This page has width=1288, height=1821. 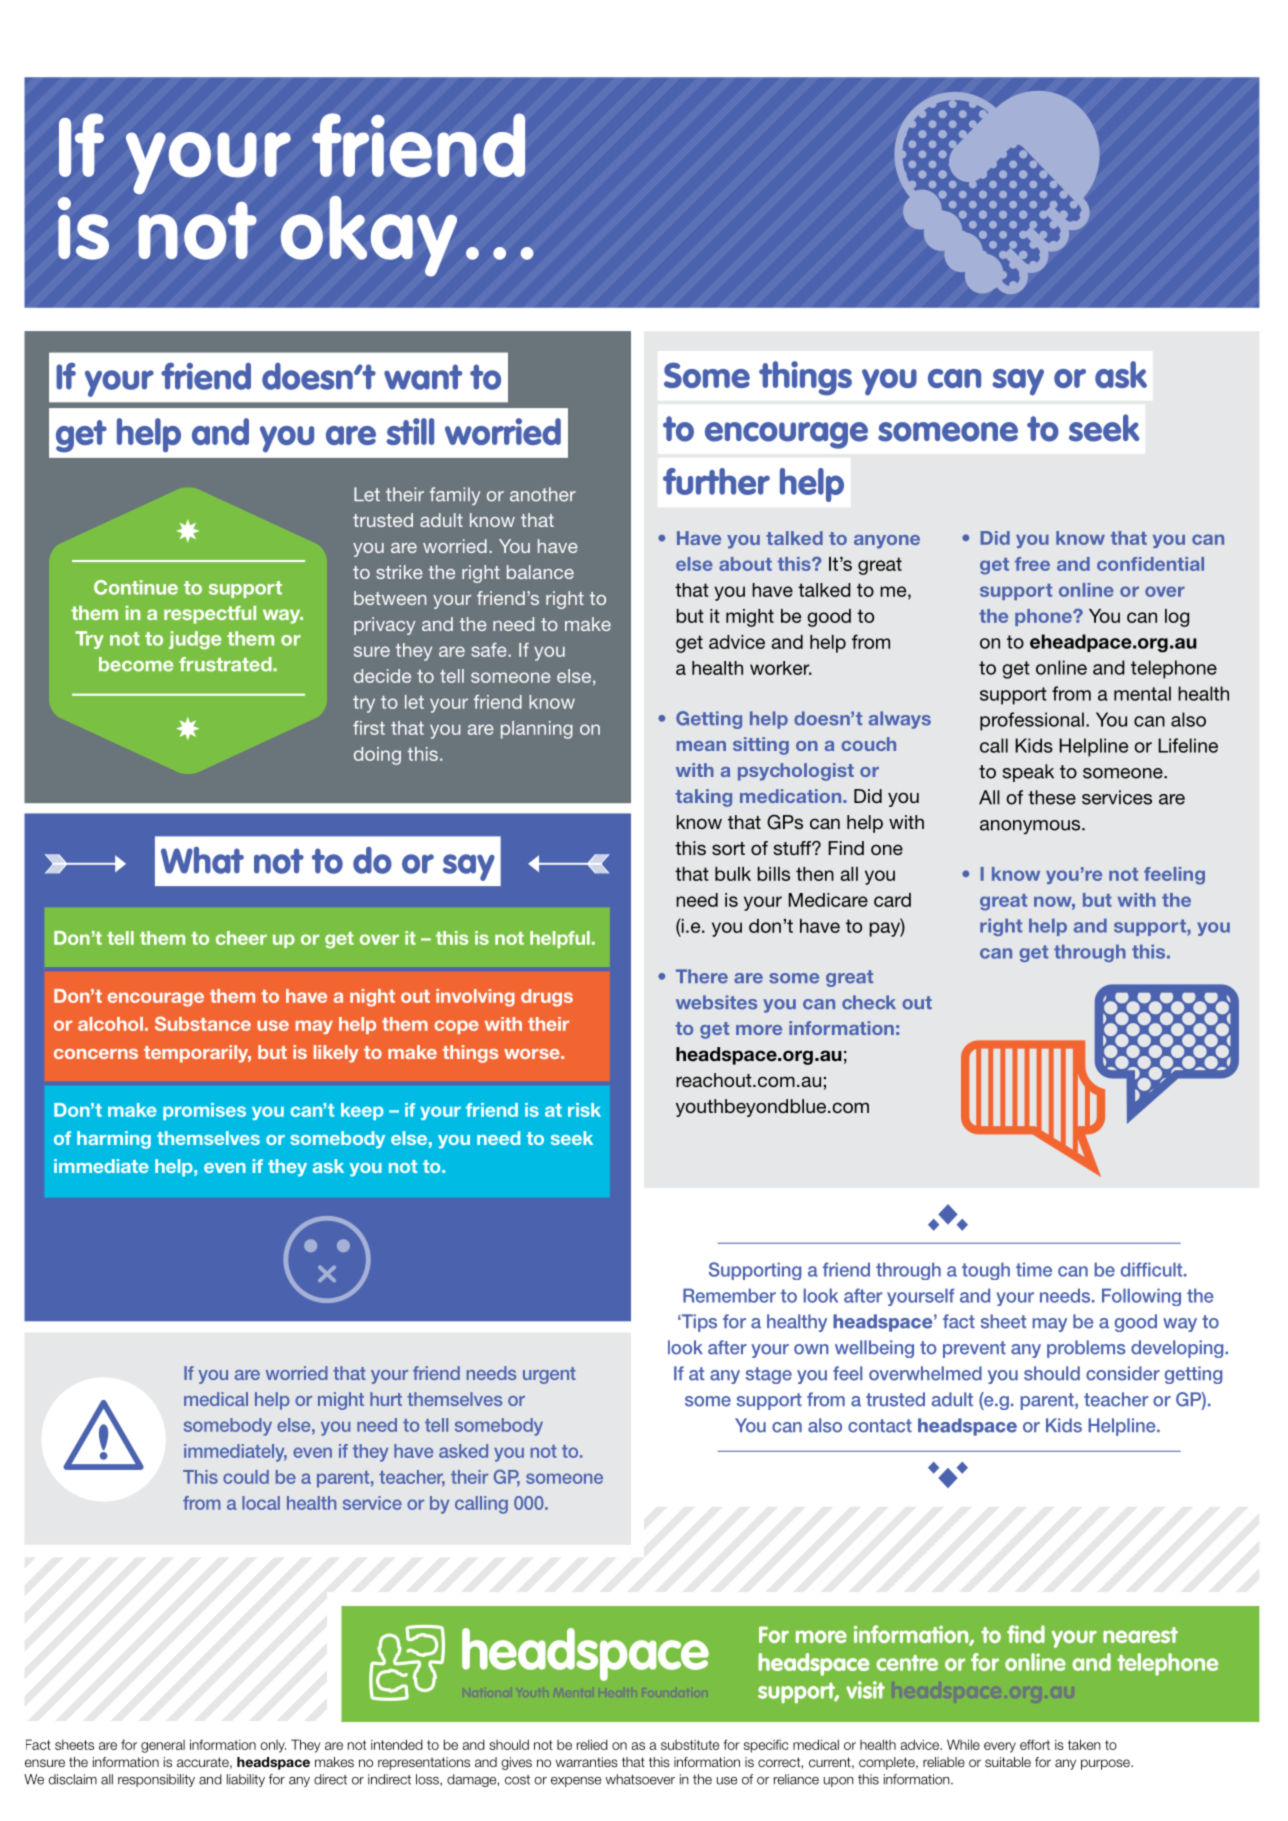 What do you see at coordinates (547, 998) in the page?
I see `drugs` at bounding box center [547, 998].
